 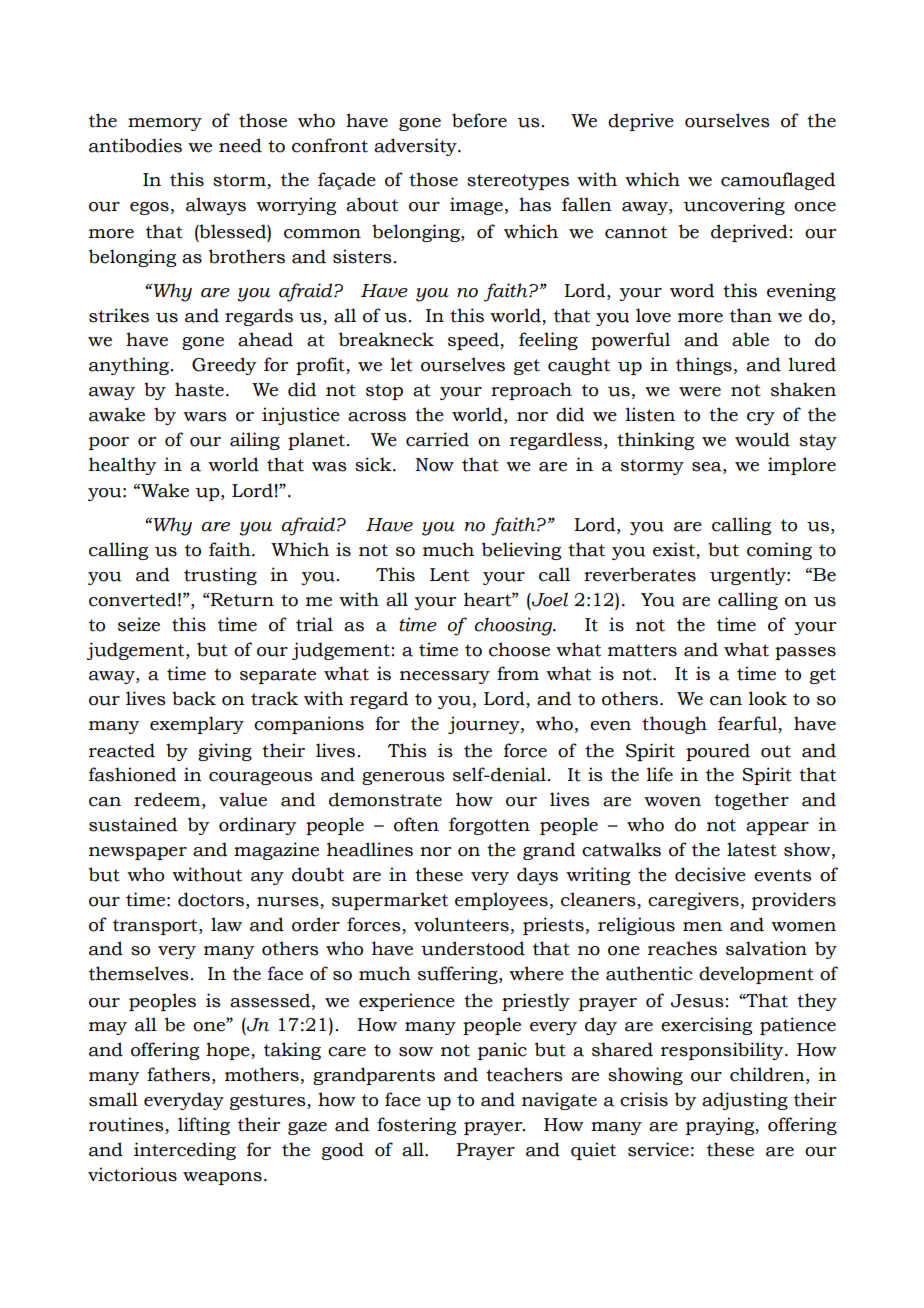 I want to click on law, so click(x=226, y=924).
